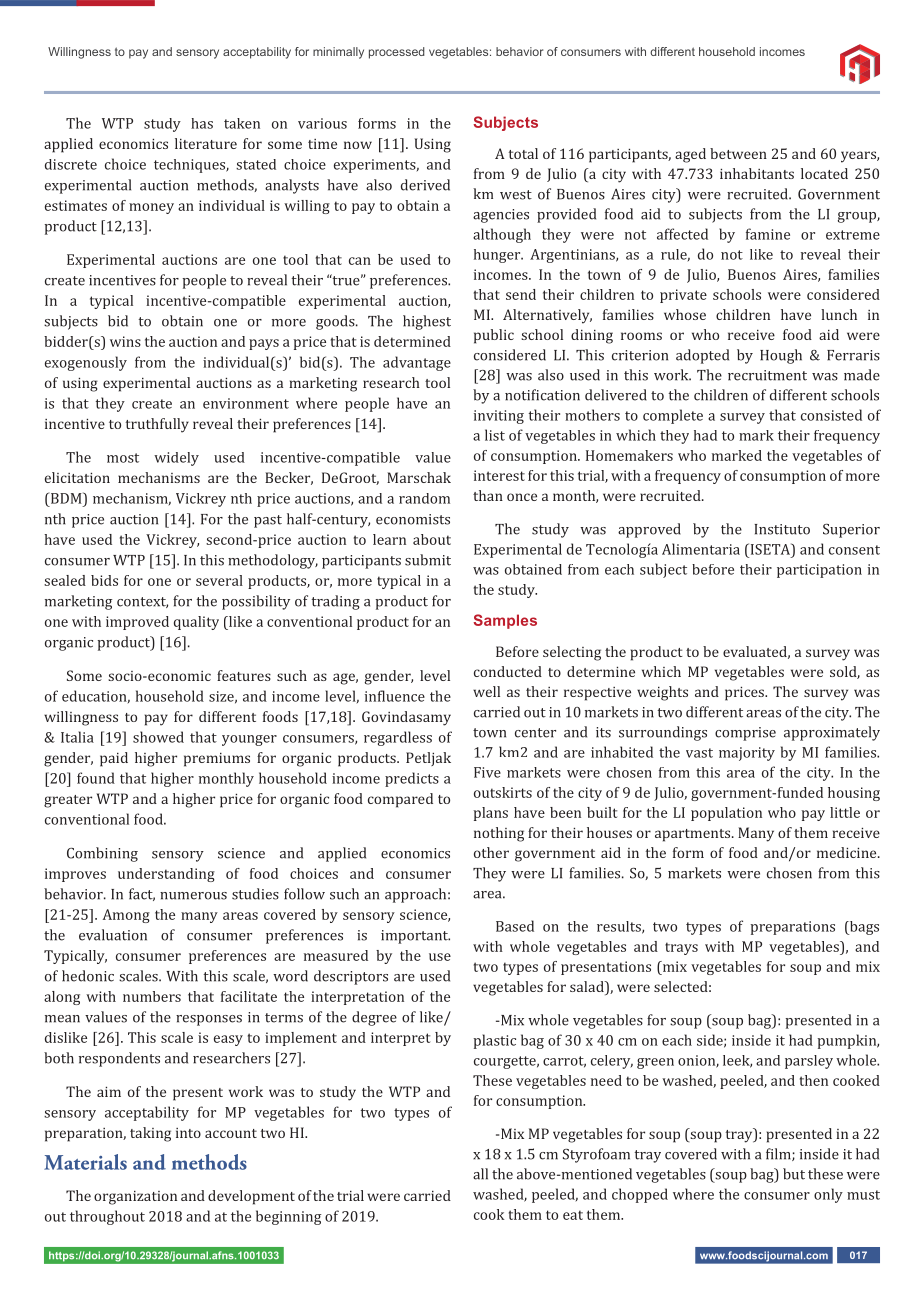 The image size is (924, 1308). Describe the element at coordinates (596, 1155) in the screenshot. I see `Styrofoam` at that location.
